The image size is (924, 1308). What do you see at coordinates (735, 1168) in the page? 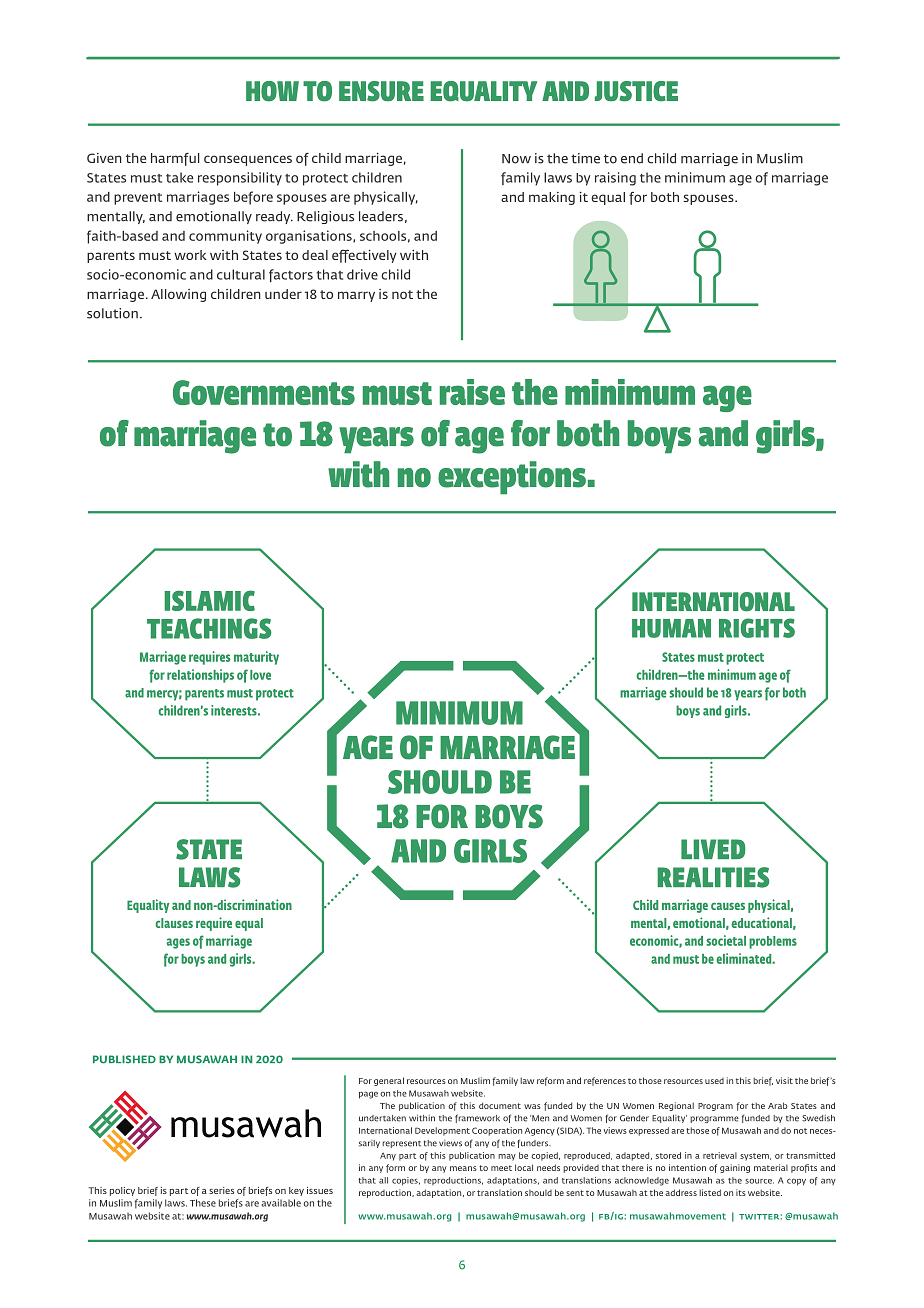
I see `gaining` at bounding box center [735, 1168].
